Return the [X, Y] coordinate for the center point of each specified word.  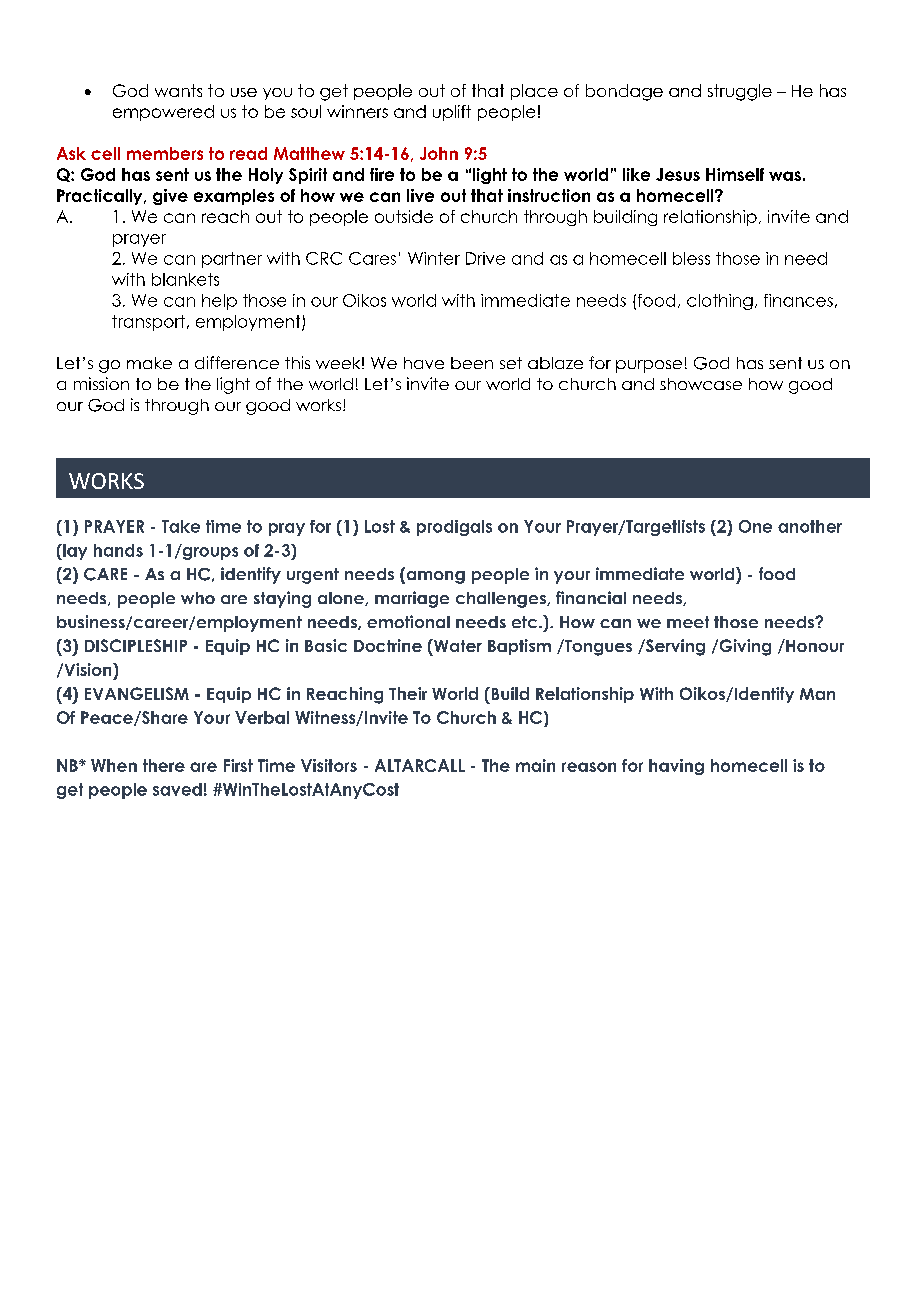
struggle [740, 92]
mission [101, 383]
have [424, 363]
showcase [701, 384]
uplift [452, 113]
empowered [163, 113]
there [164, 765]
